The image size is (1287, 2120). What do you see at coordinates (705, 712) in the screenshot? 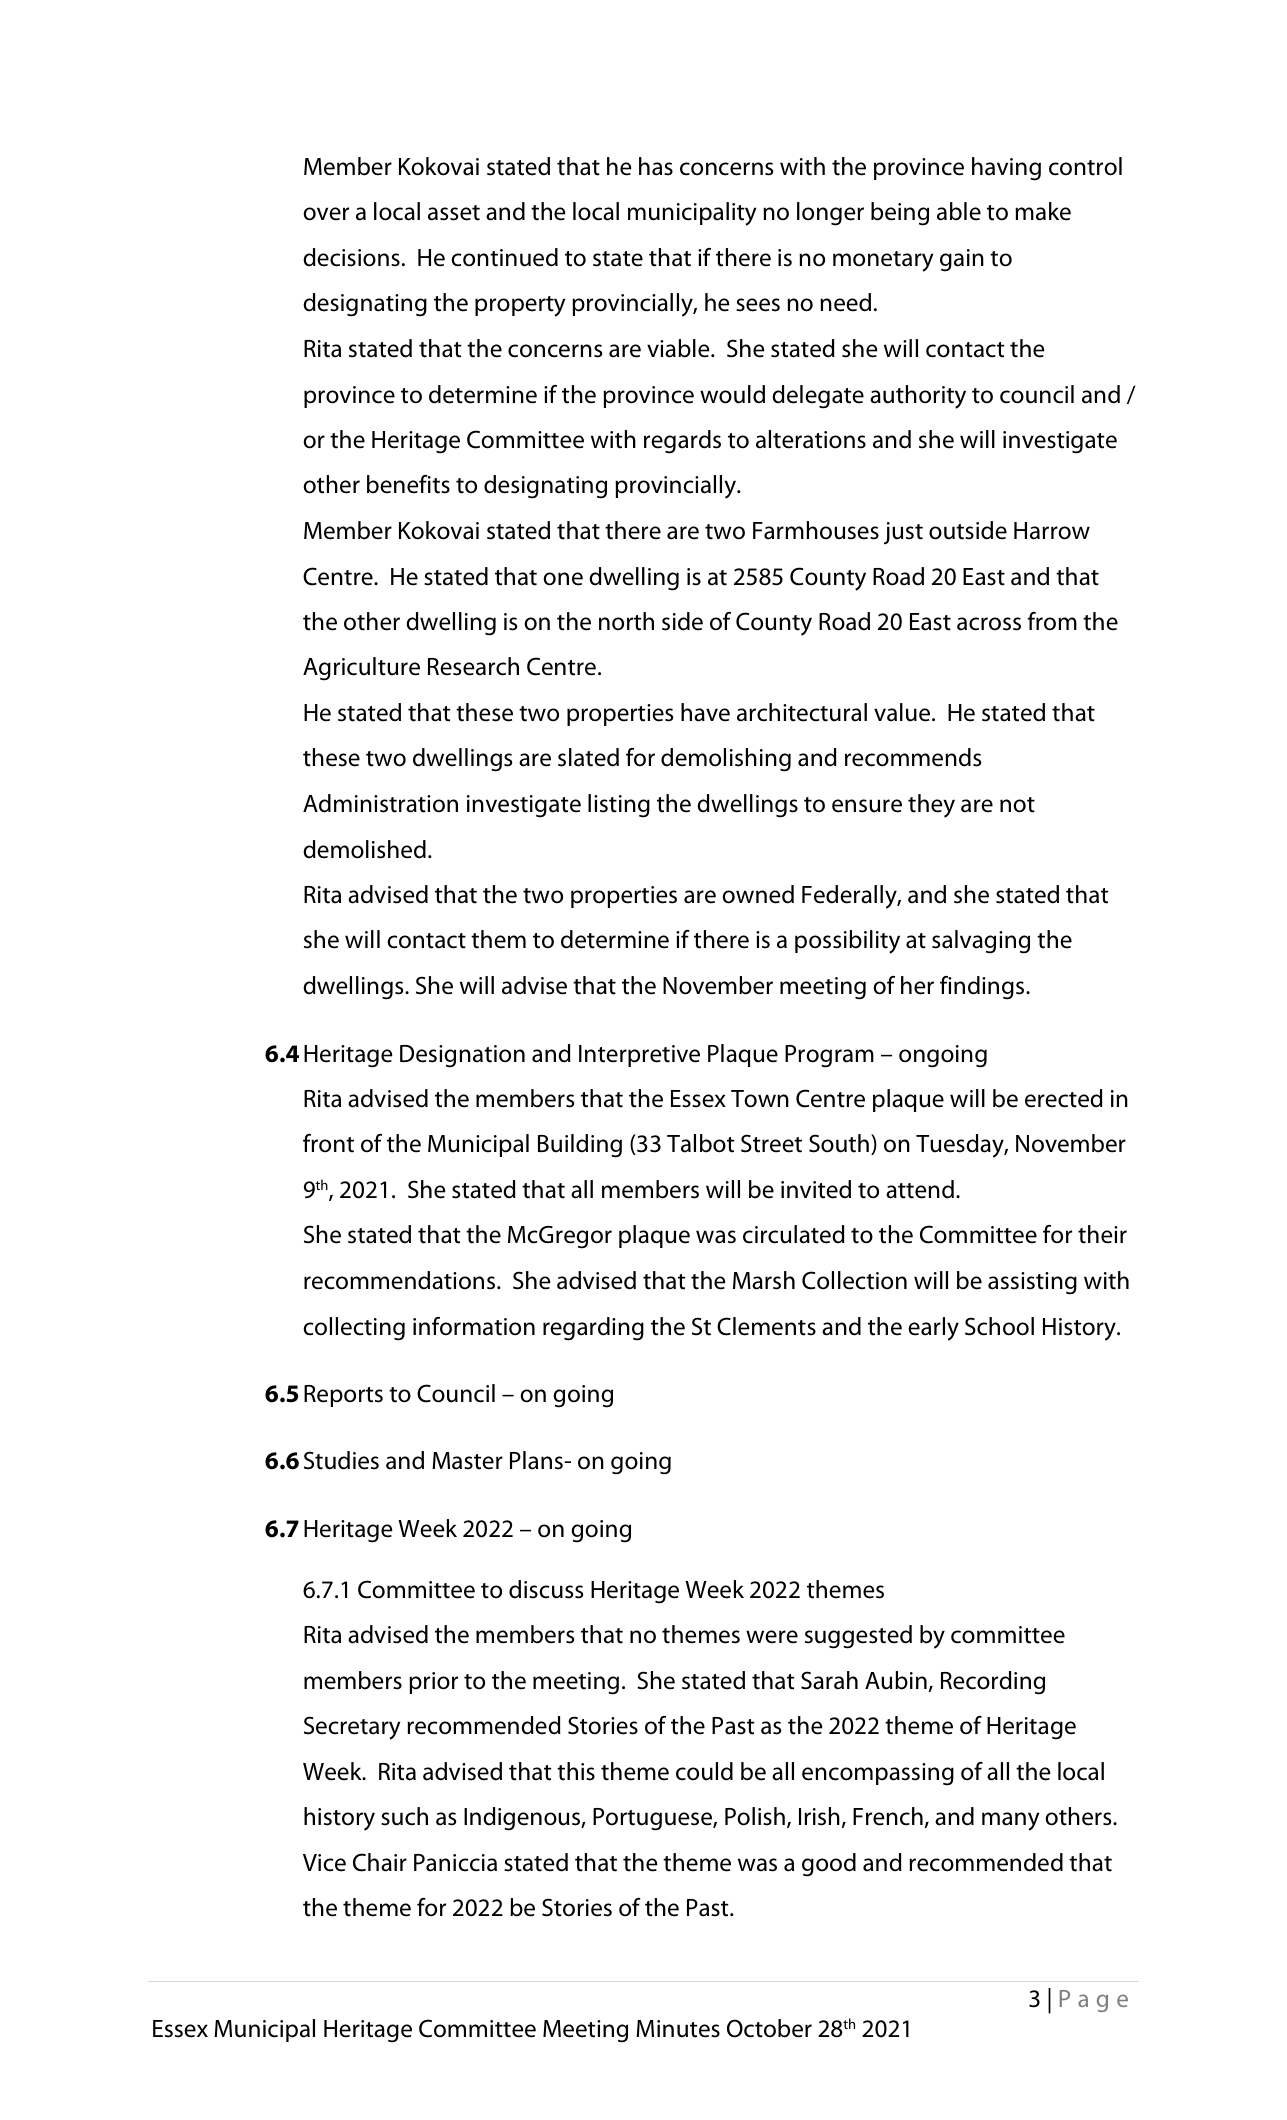
I see `have` at bounding box center [705, 712].
